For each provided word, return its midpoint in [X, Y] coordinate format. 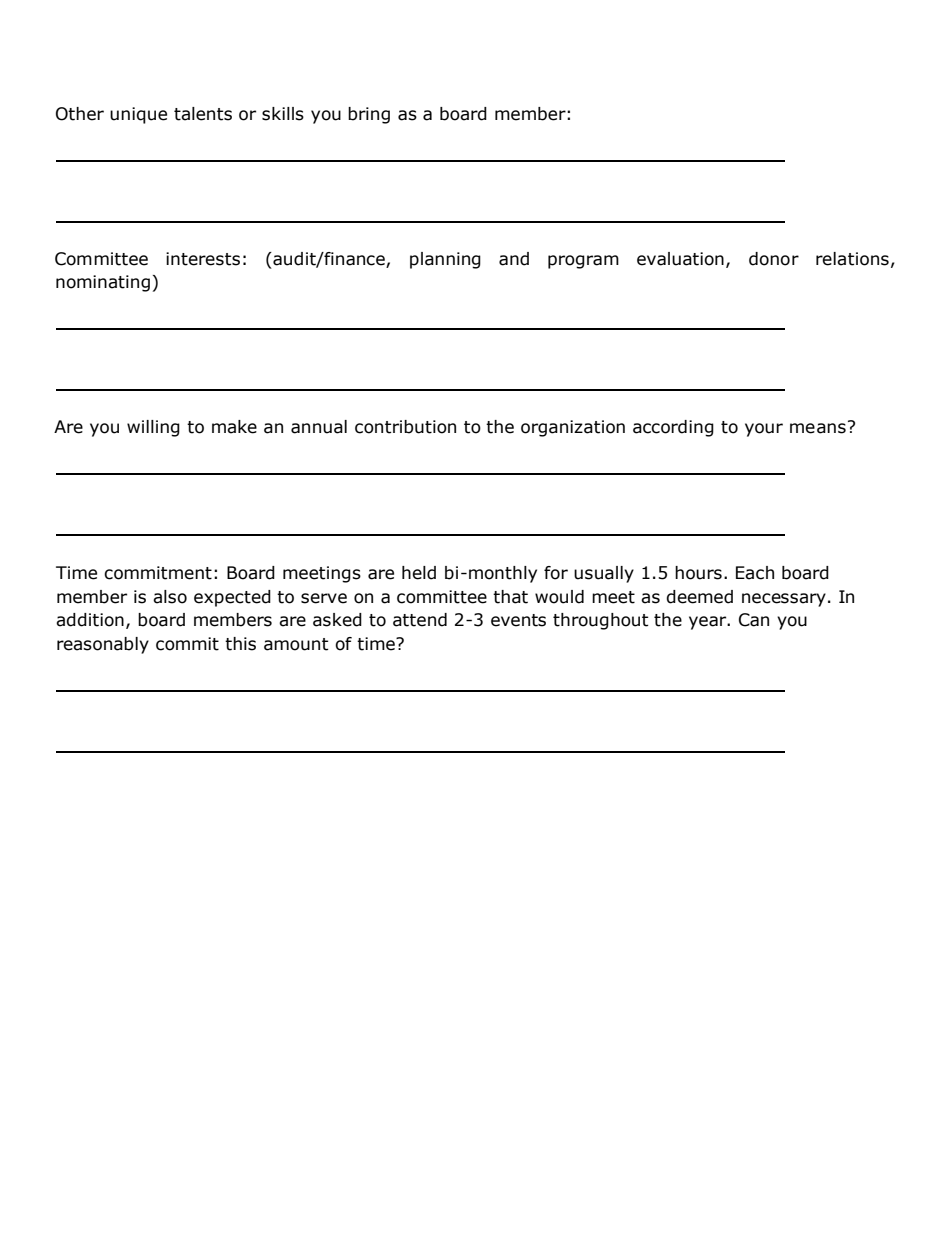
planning [445, 260]
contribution [405, 427]
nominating [103, 283]
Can [754, 620]
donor [774, 259]
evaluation [680, 259]
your [764, 430]
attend [420, 620]
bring [369, 115]
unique [138, 115]
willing [153, 428]
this [240, 644]
